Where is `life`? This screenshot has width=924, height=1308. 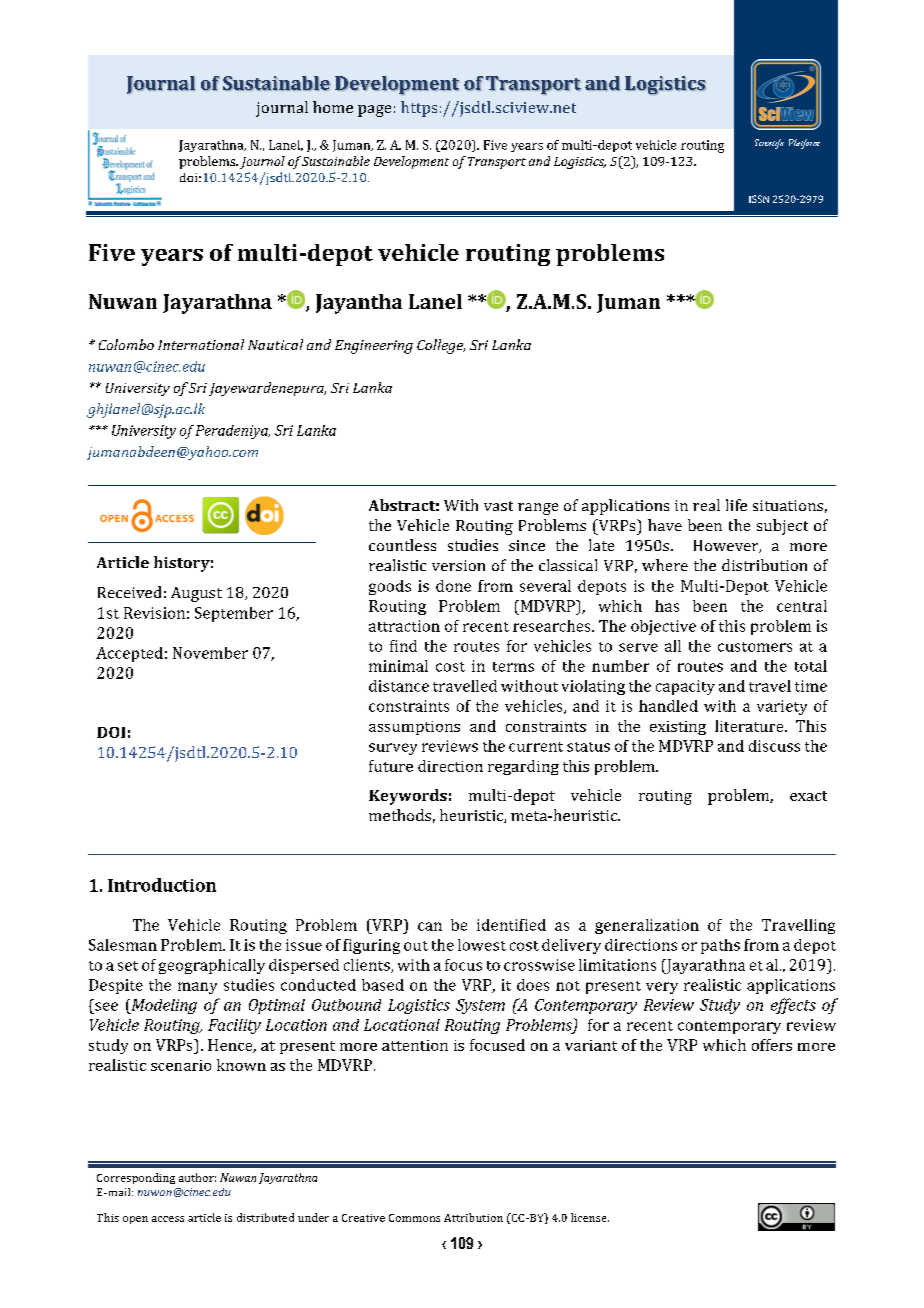 life is located at coordinates (736, 505).
